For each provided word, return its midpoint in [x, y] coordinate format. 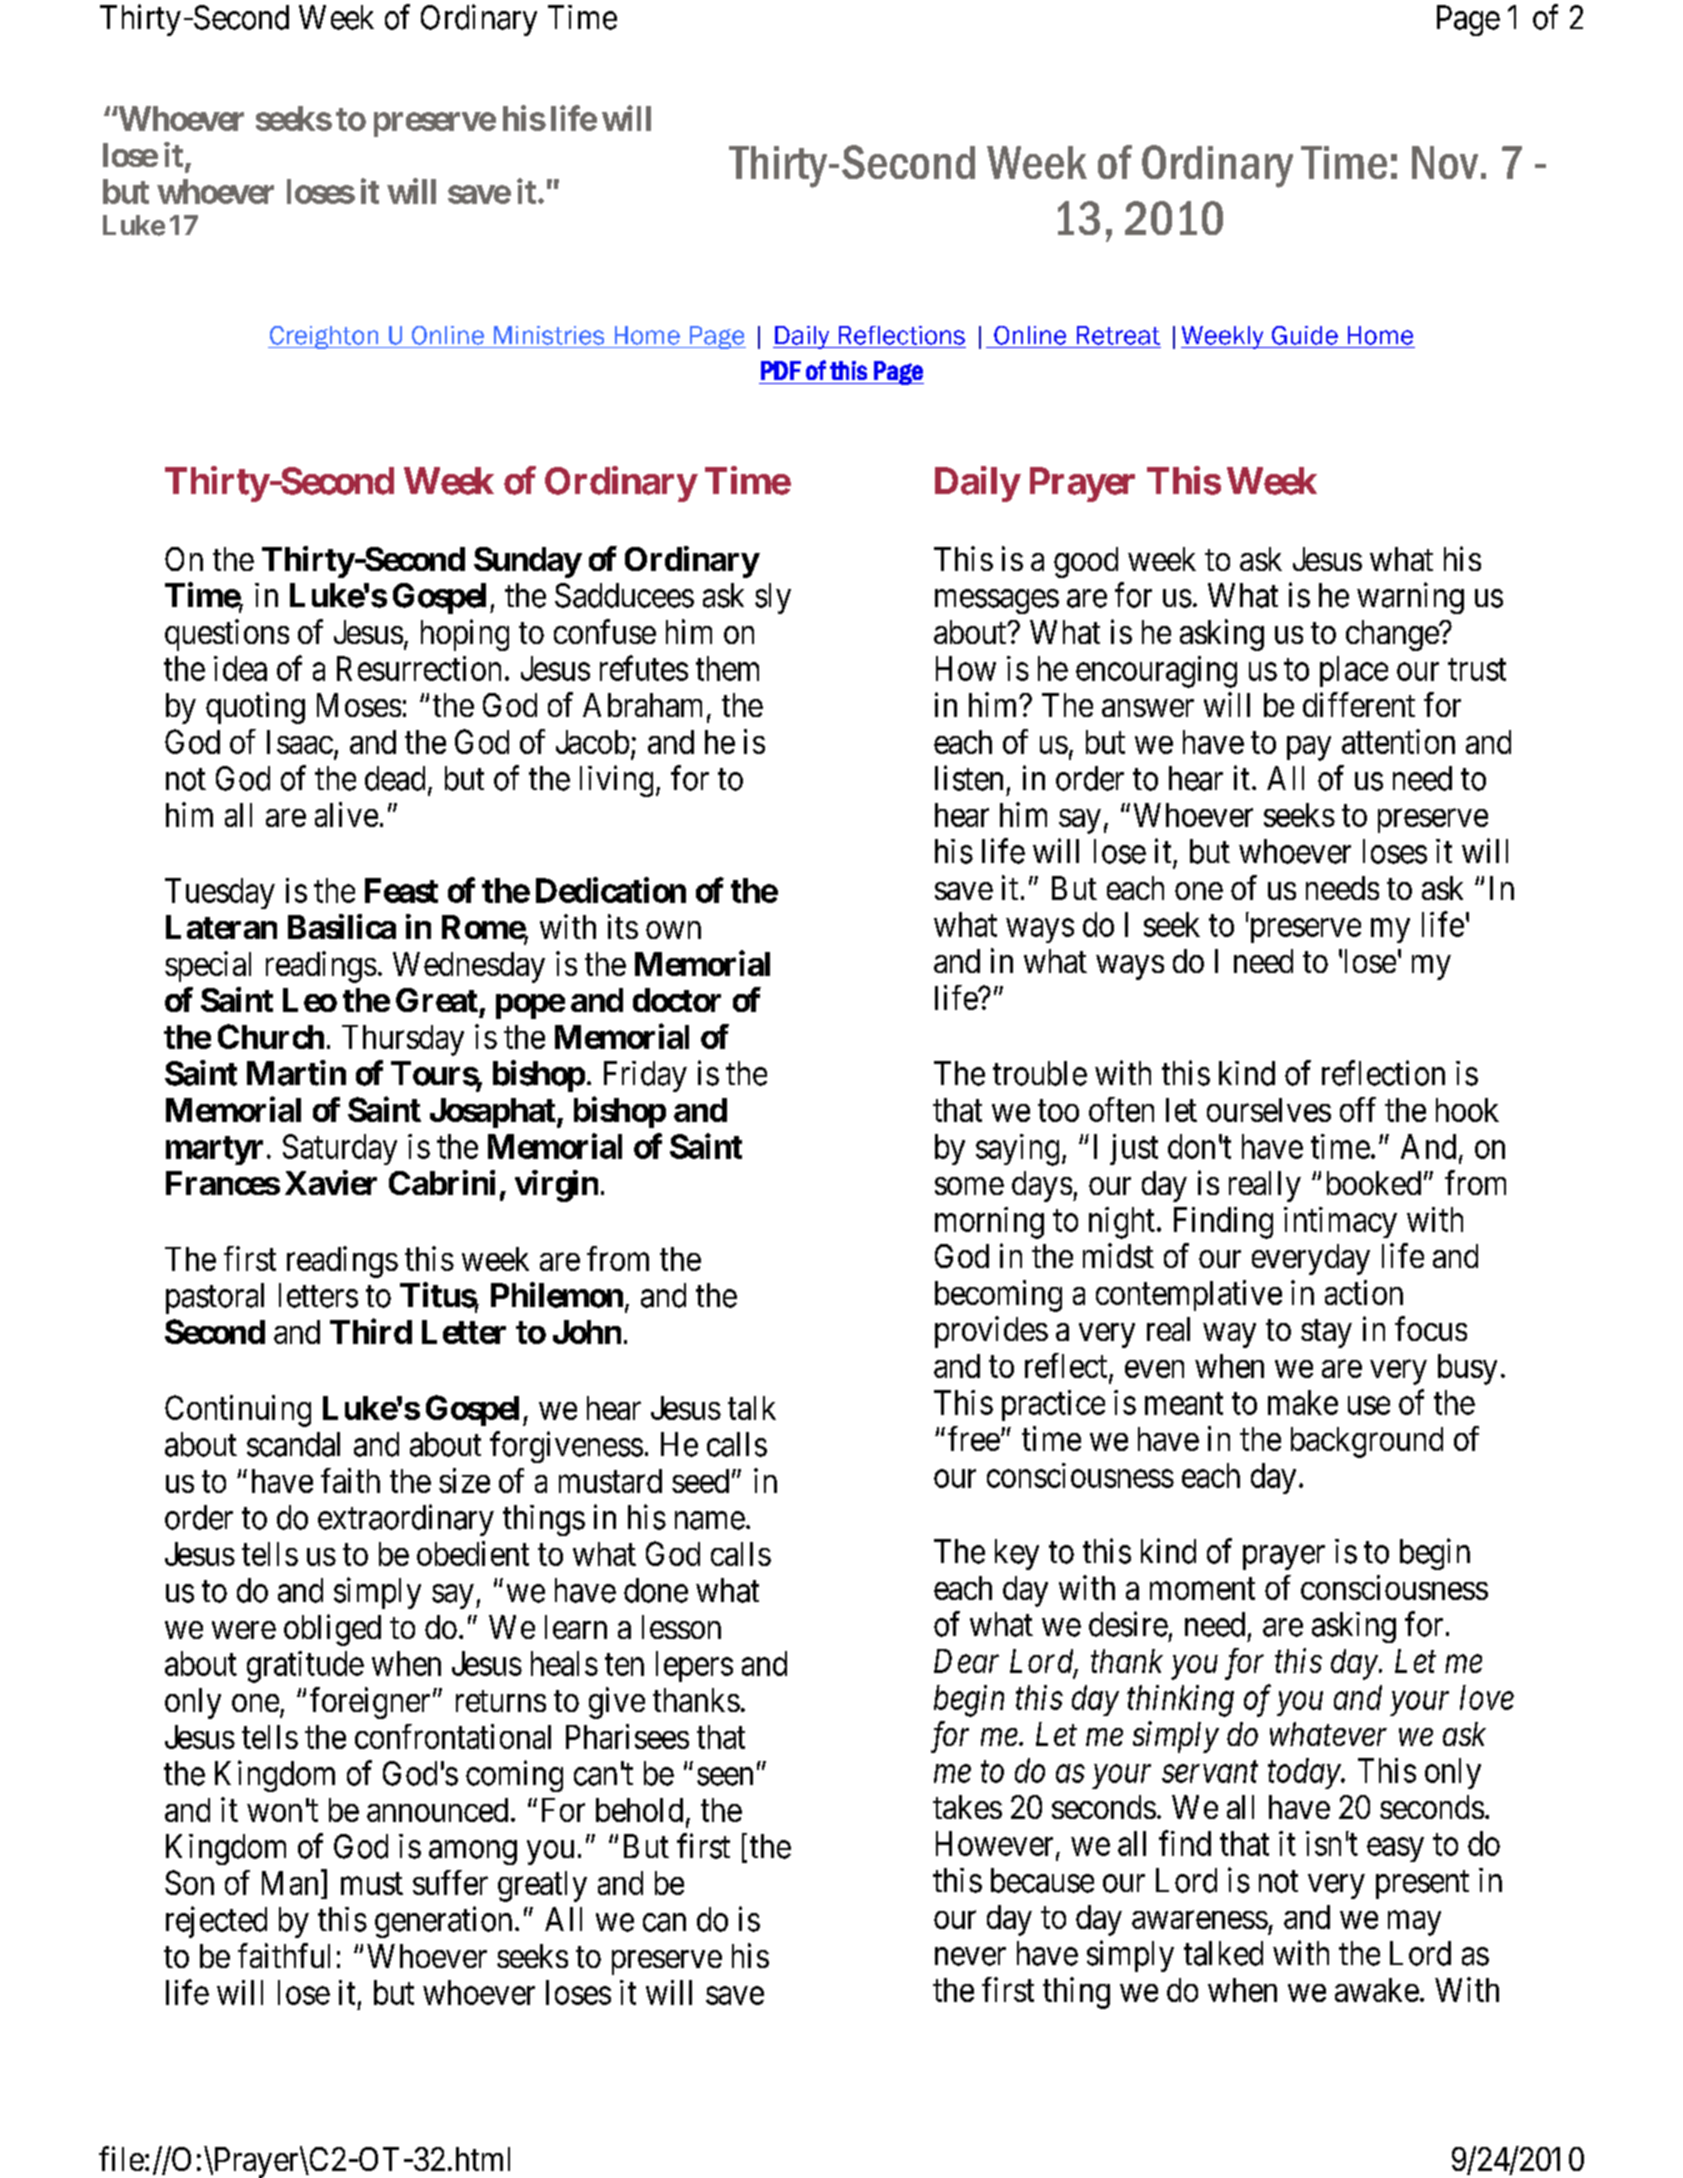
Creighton [324, 337]
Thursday [403, 1040]
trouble [1040, 1073]
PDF [781, 370]
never [970, 1957]
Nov [1445, 162]
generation [443, 1922]
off [1358, 1109]
